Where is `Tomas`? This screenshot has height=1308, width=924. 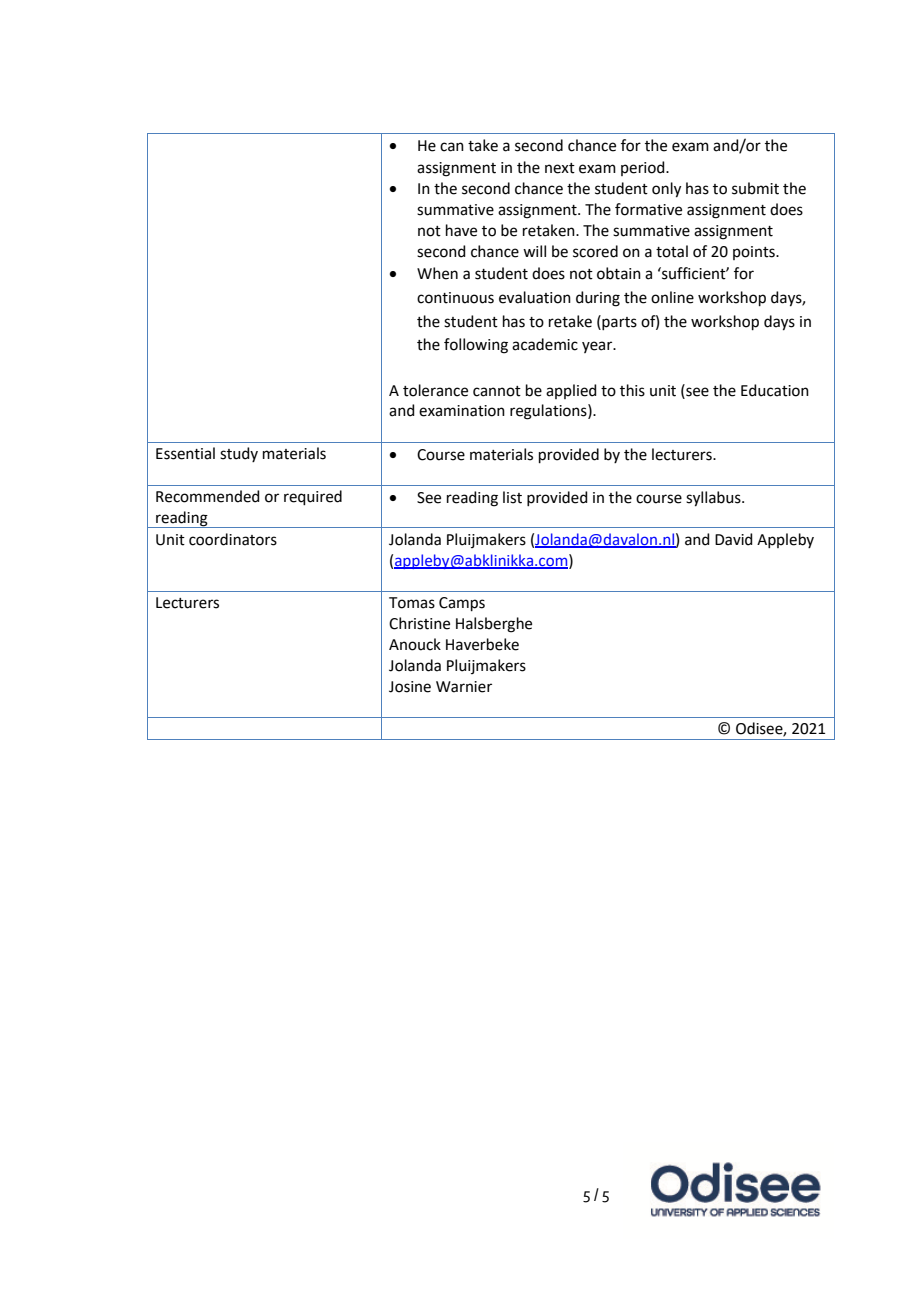
Tomas is located at coordinates (412, 603).
